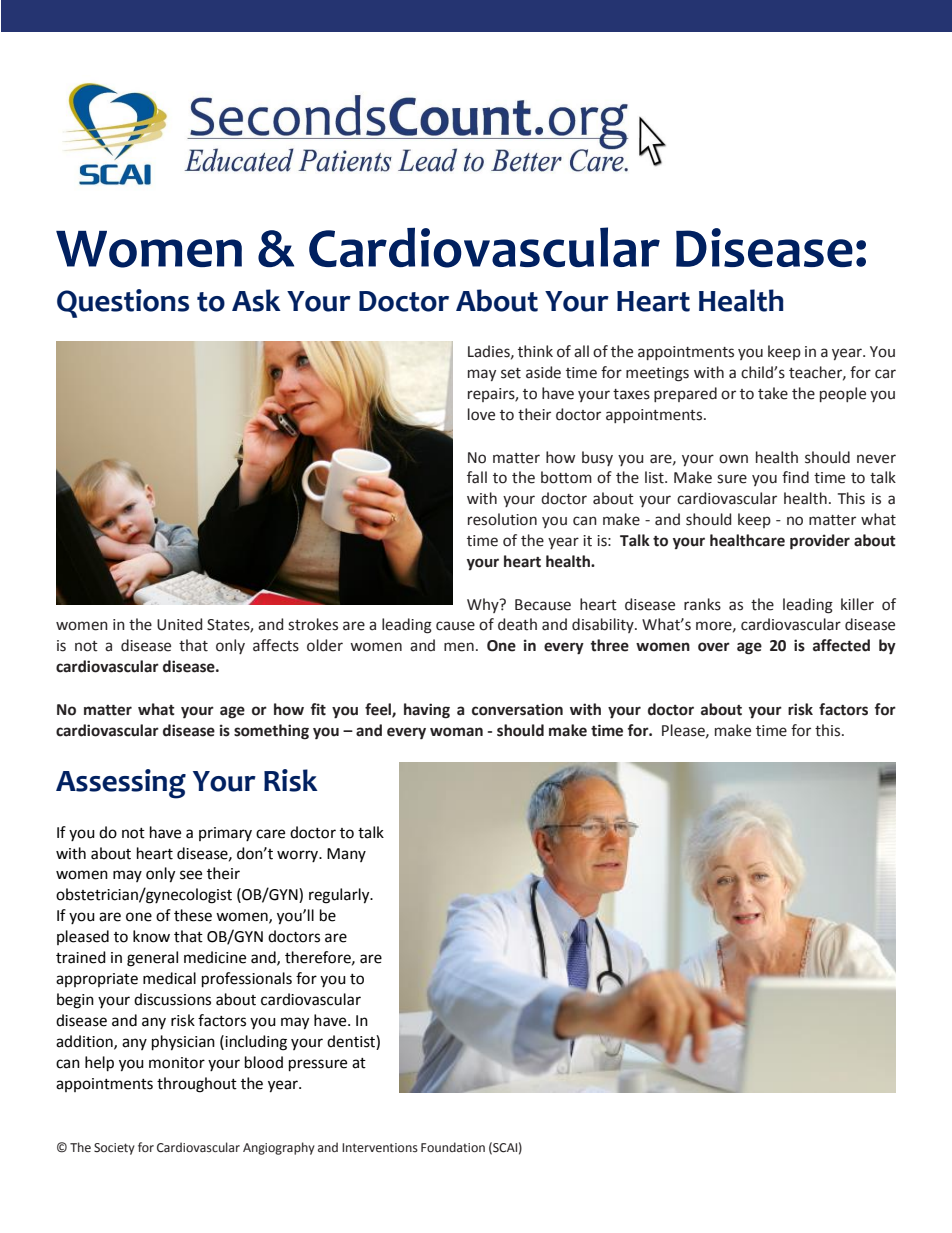  Describe the element at coordinates (857, 604) in the screenshot. I see `killer` at that location.
